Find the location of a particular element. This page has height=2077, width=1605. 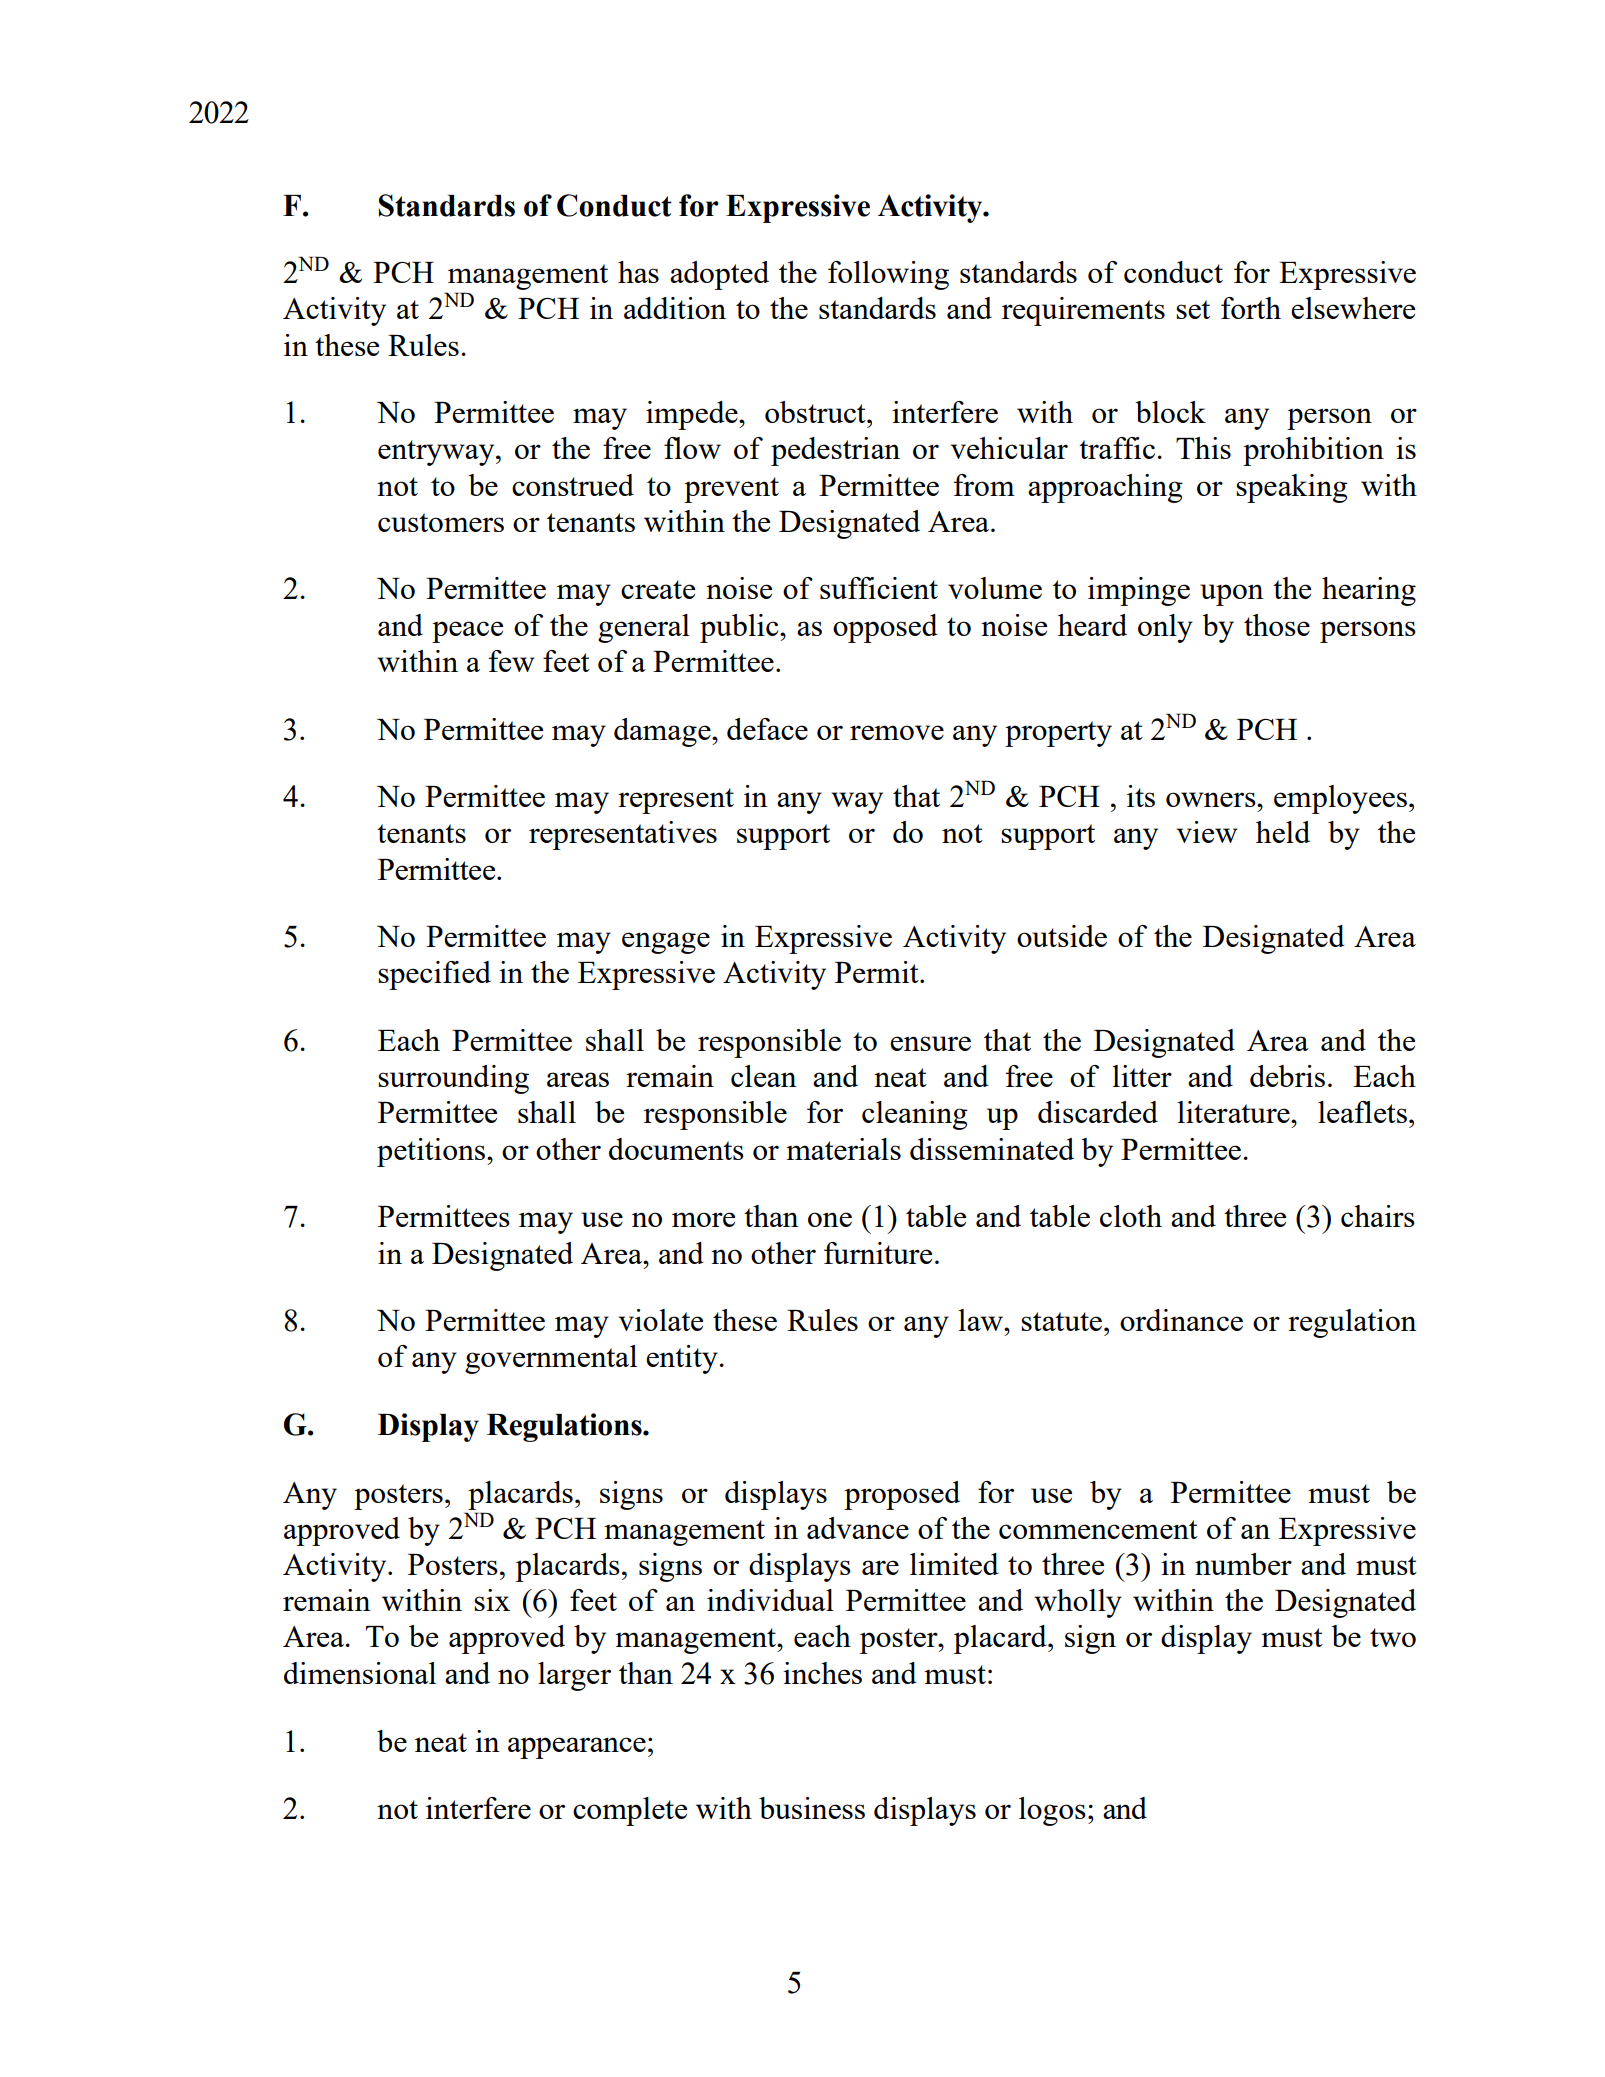

surrounding is located at coordinates (453, 1079).
